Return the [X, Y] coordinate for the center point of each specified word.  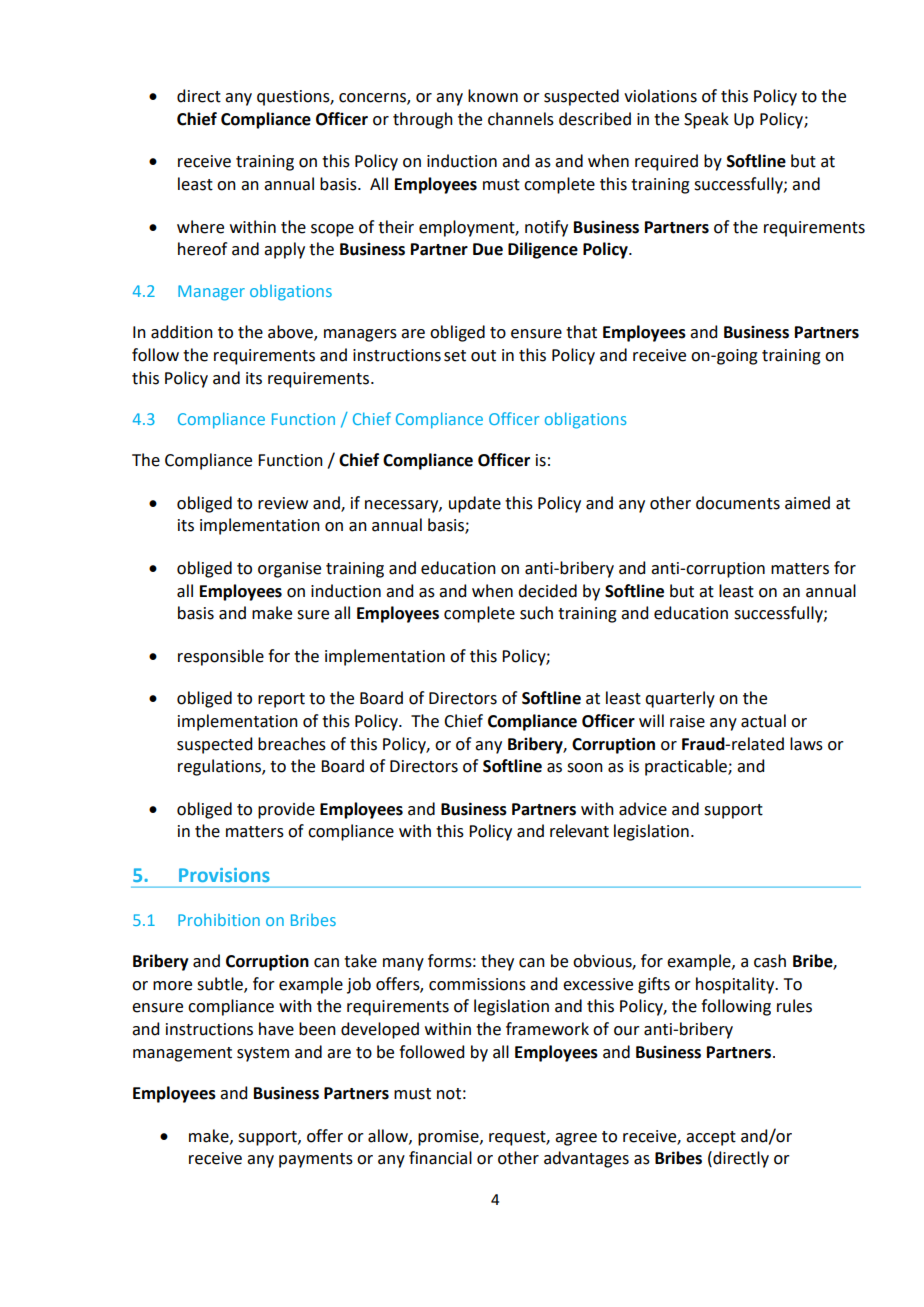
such [536, 613]
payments [316, 1160]
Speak [706, 120]
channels [521, 119]
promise [449, 1138]
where [200, 227]
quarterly [680, 699]
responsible [221, 657]
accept [711, 1138]
